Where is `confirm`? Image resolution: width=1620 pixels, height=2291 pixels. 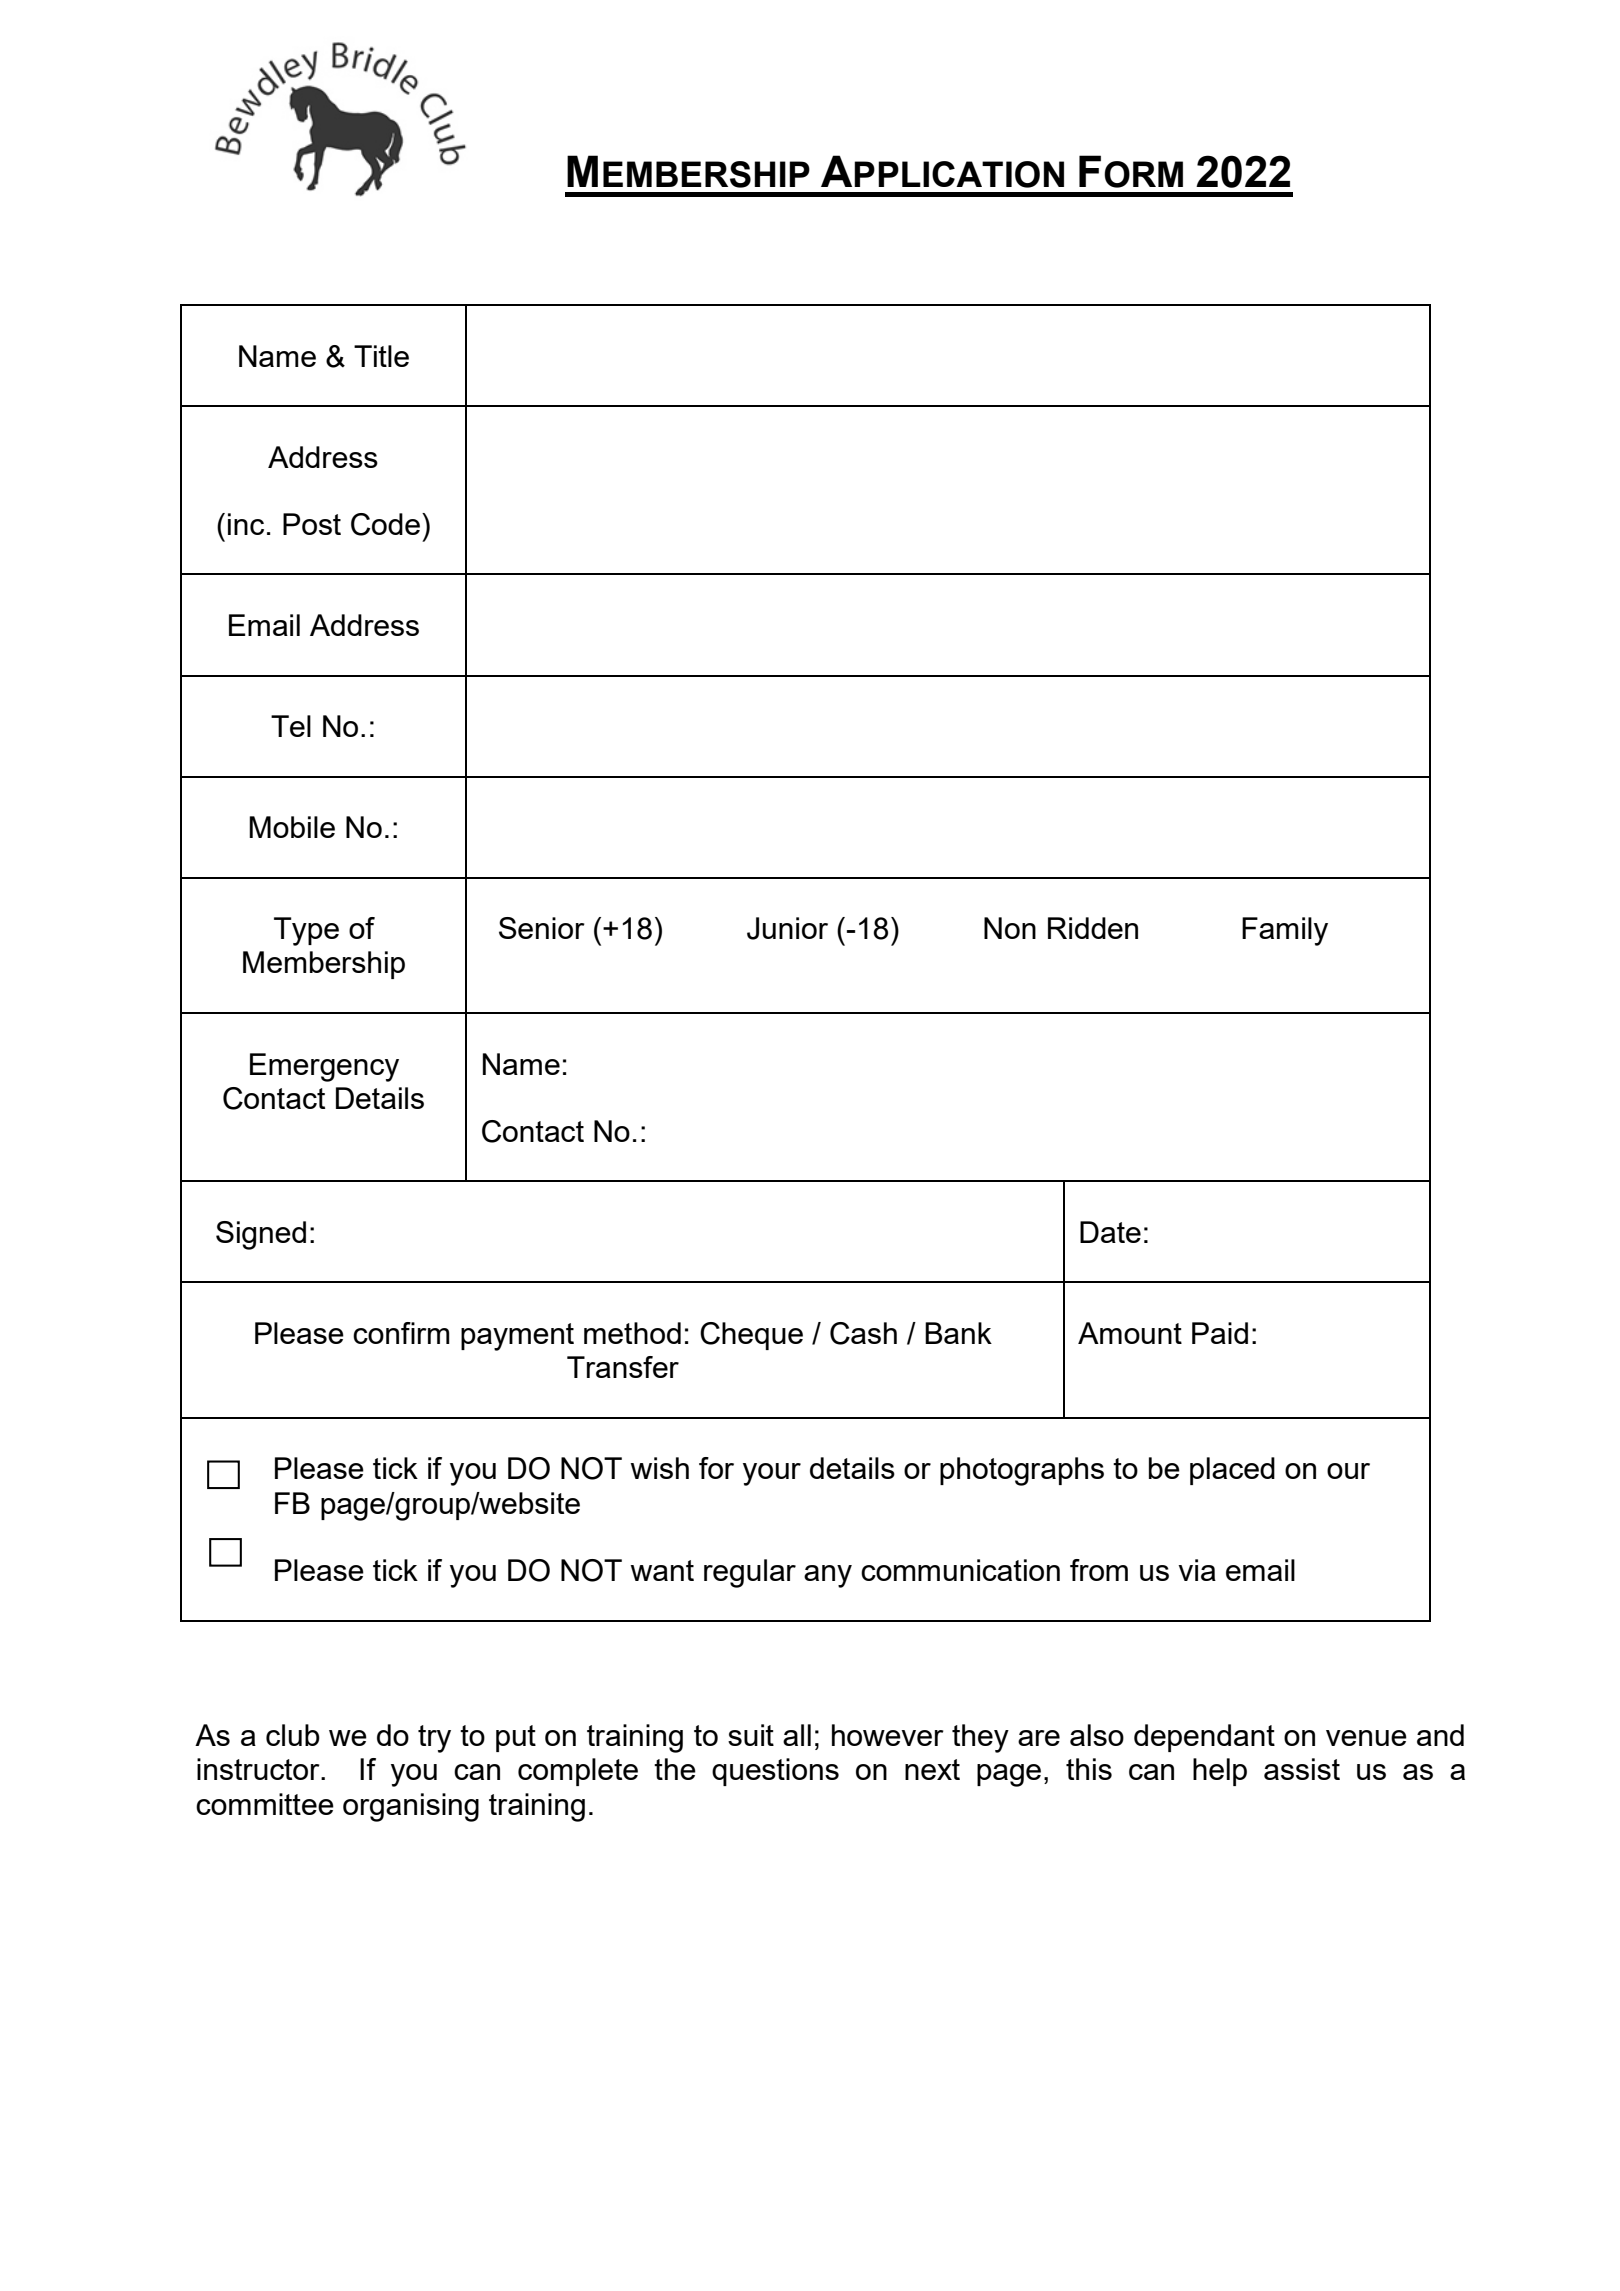
confirm is located at coordinates (401, 1333).
